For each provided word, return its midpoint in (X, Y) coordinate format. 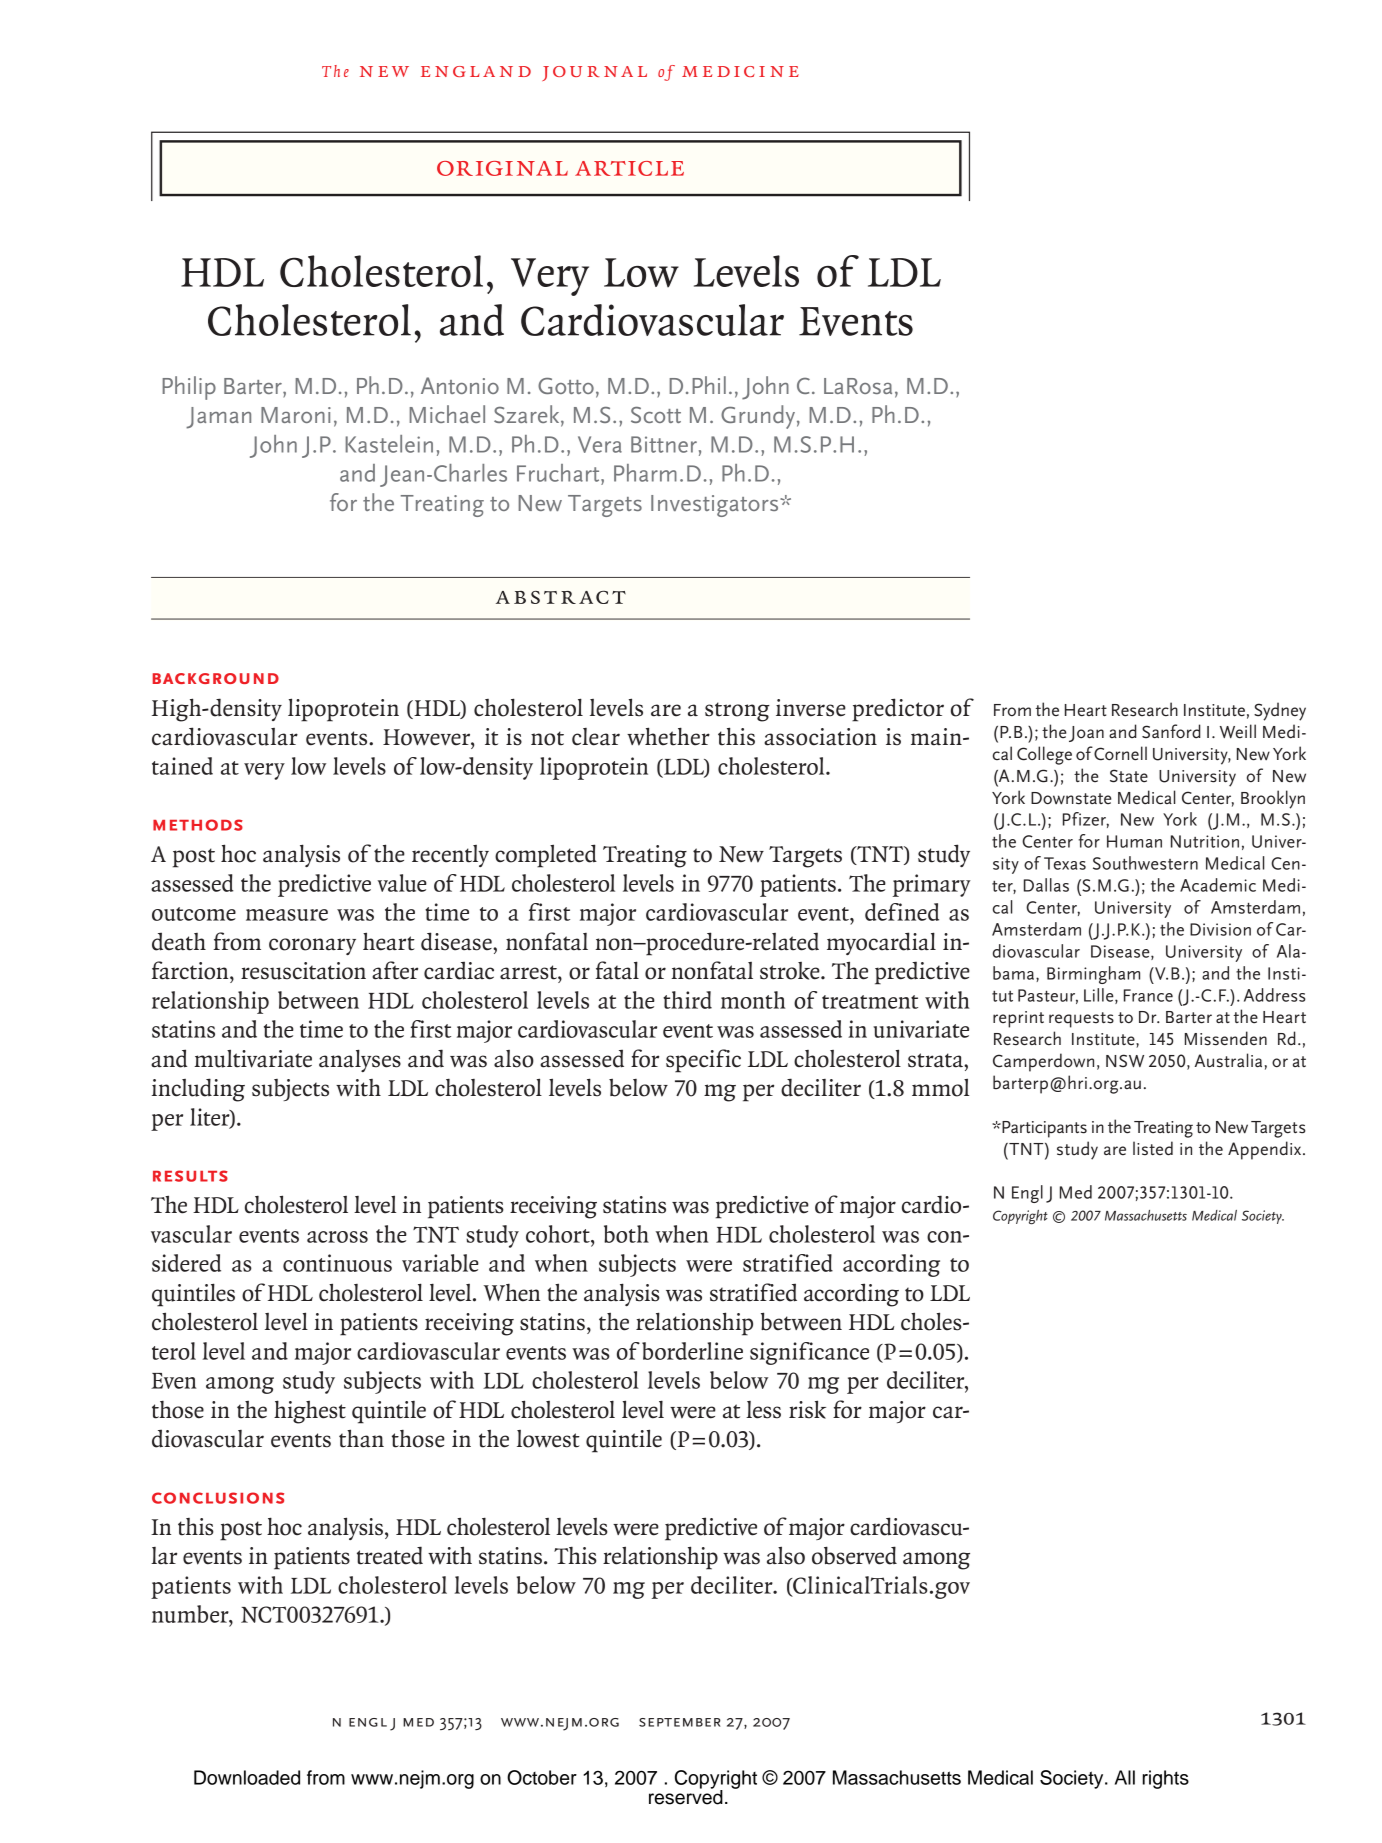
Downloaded (247, 1777)
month (753, 1000)
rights (1166, 1779)
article (629, 168)
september (680, 1722)
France (1148, 995)
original (502, 168)
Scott (656, 415)
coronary (312, 946)
